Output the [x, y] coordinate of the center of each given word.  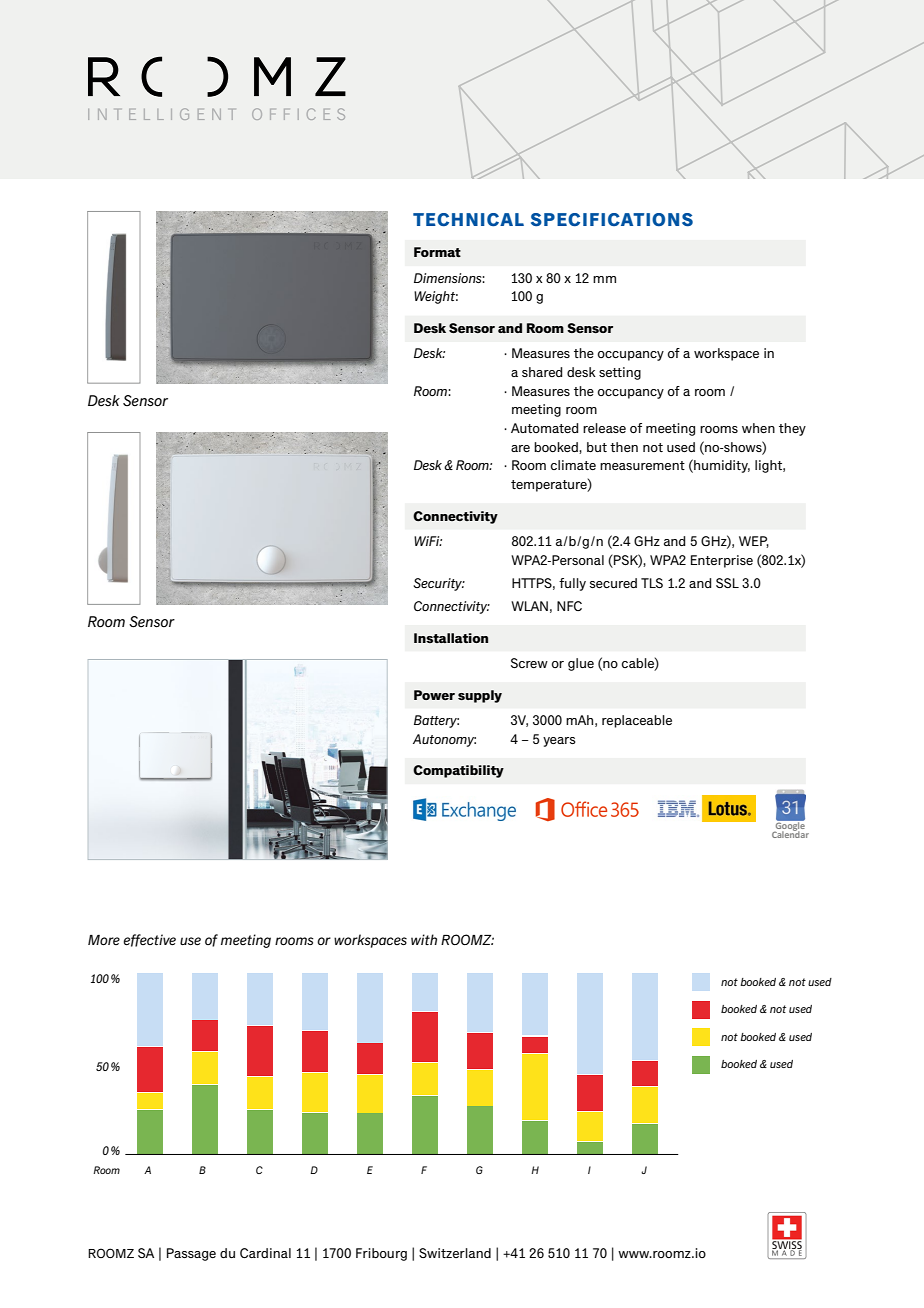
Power [434, 695]
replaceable [637, 721]
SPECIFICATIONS [612, 220]
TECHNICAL [468, 220]
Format [437, 252]
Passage [191, 1254]
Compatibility [458, 771]
